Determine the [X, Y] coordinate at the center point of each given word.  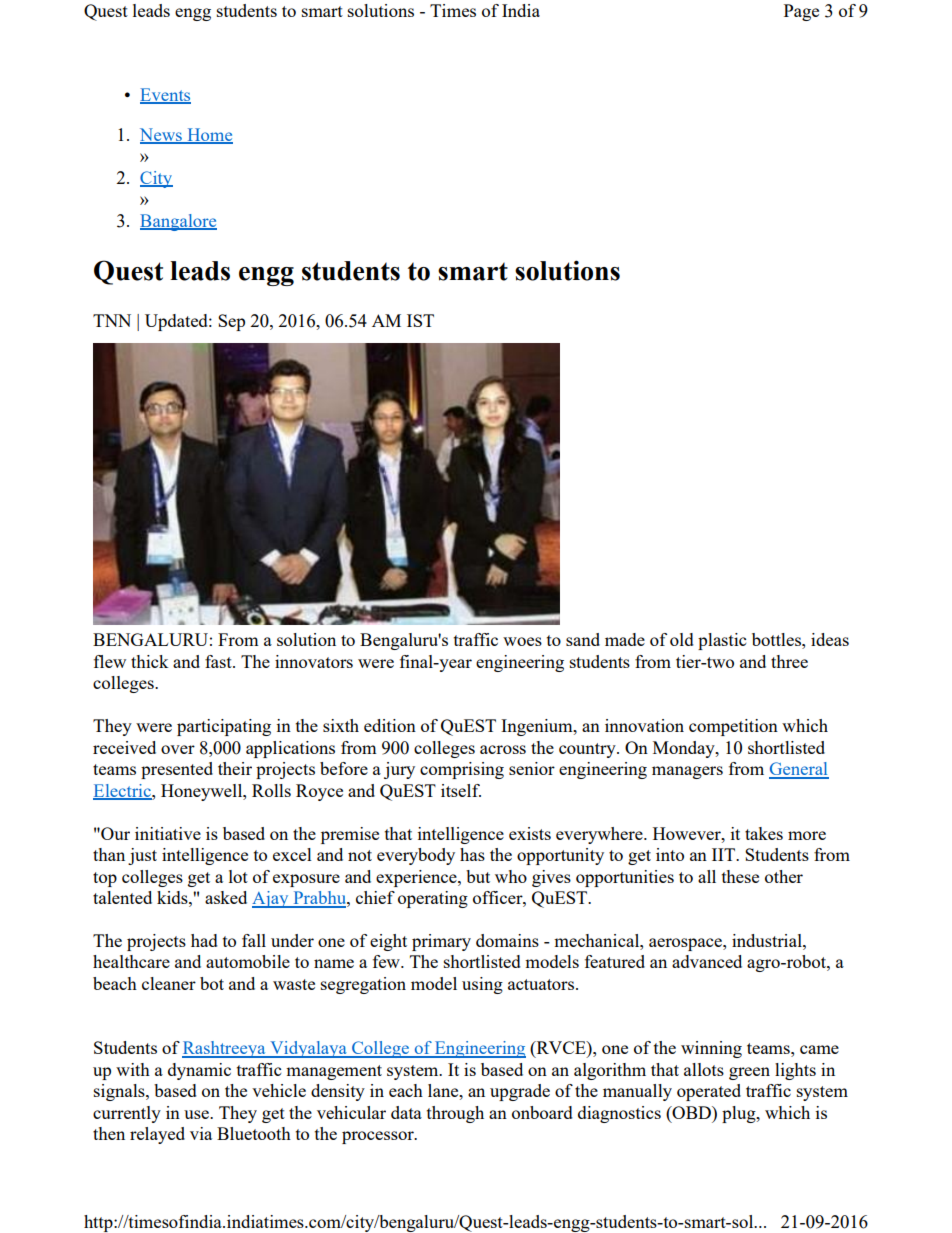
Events [165, 95]
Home [209, 136]
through [455, 1114]
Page [801, 12]
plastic [722, 641]
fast [219, 661]
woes [522, 641]
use [197, 1114]
